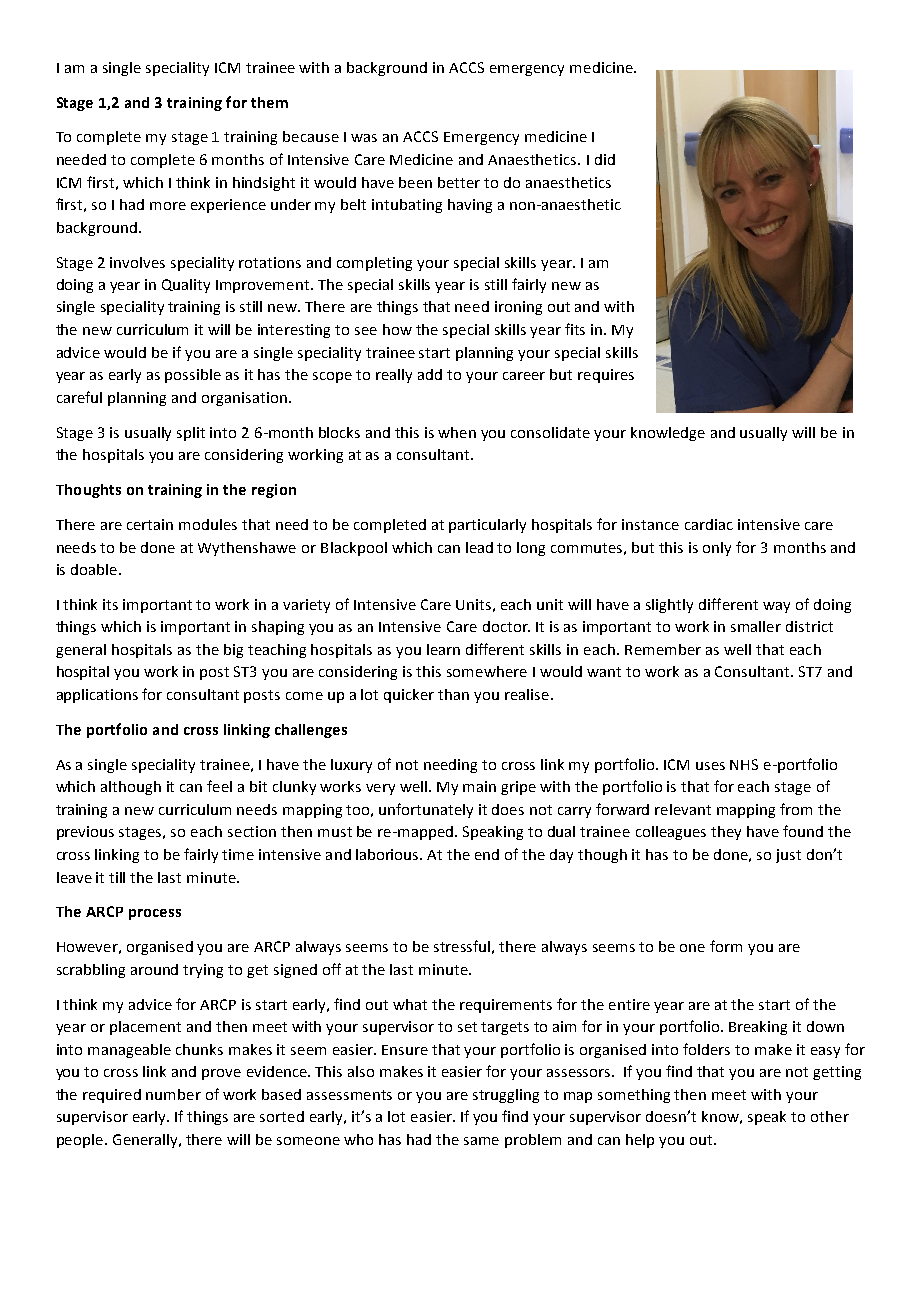 The image size is (924, 1308). I want to click on smaller, so click(756, 626).
